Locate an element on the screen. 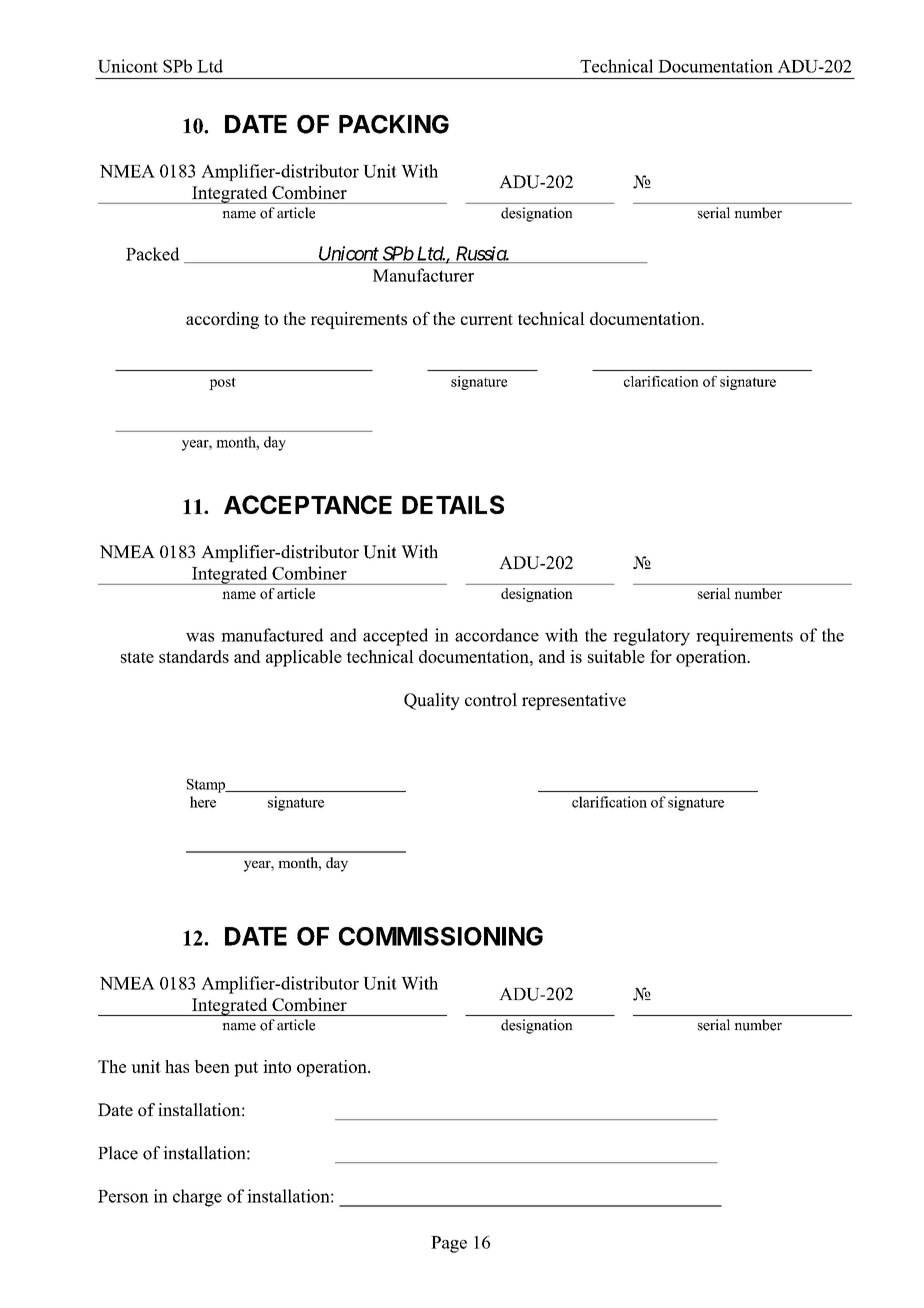  Packed is located at coordinates (152, 254).
